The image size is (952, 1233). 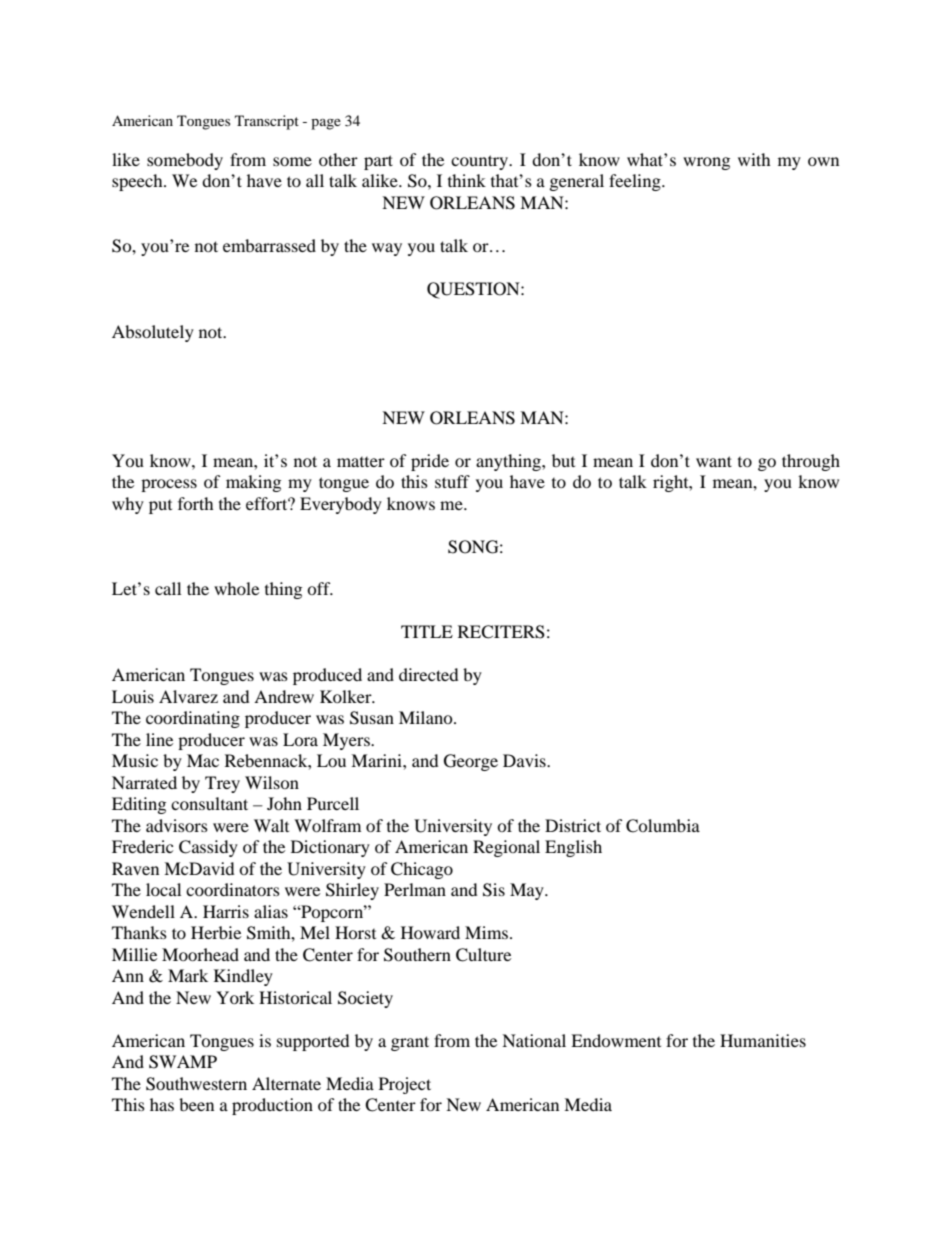 I want to click on want, so click(x=714, y=461).
